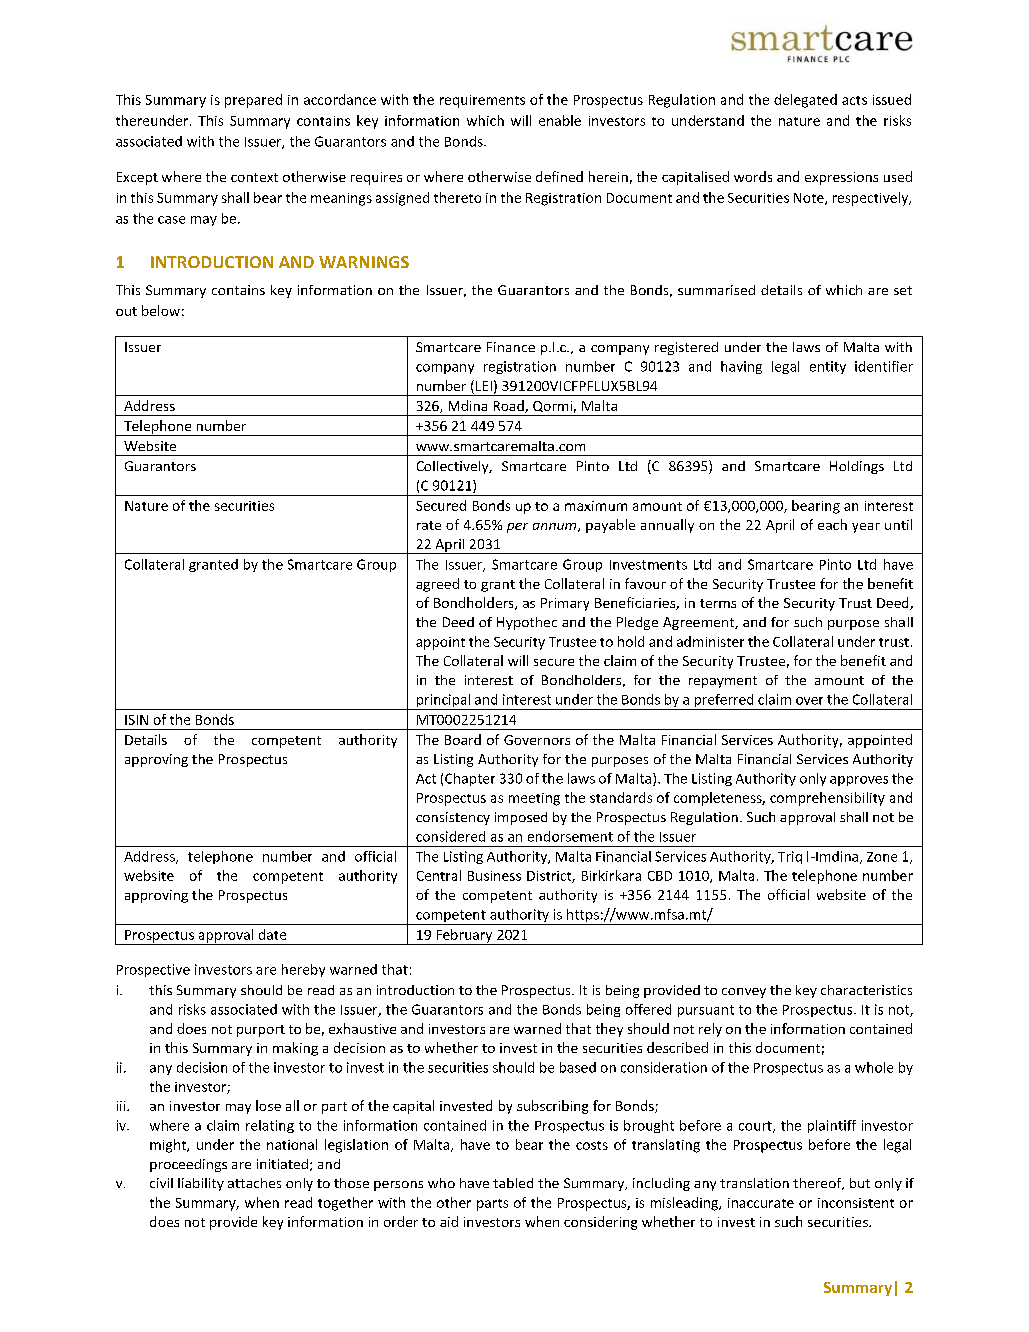 Image resolution: width=1029 pixels, height=1332 pixels. What do you see at coordinates (510, 406) in the screenshot?
I see `Road` at bounding box center [510, 406].
